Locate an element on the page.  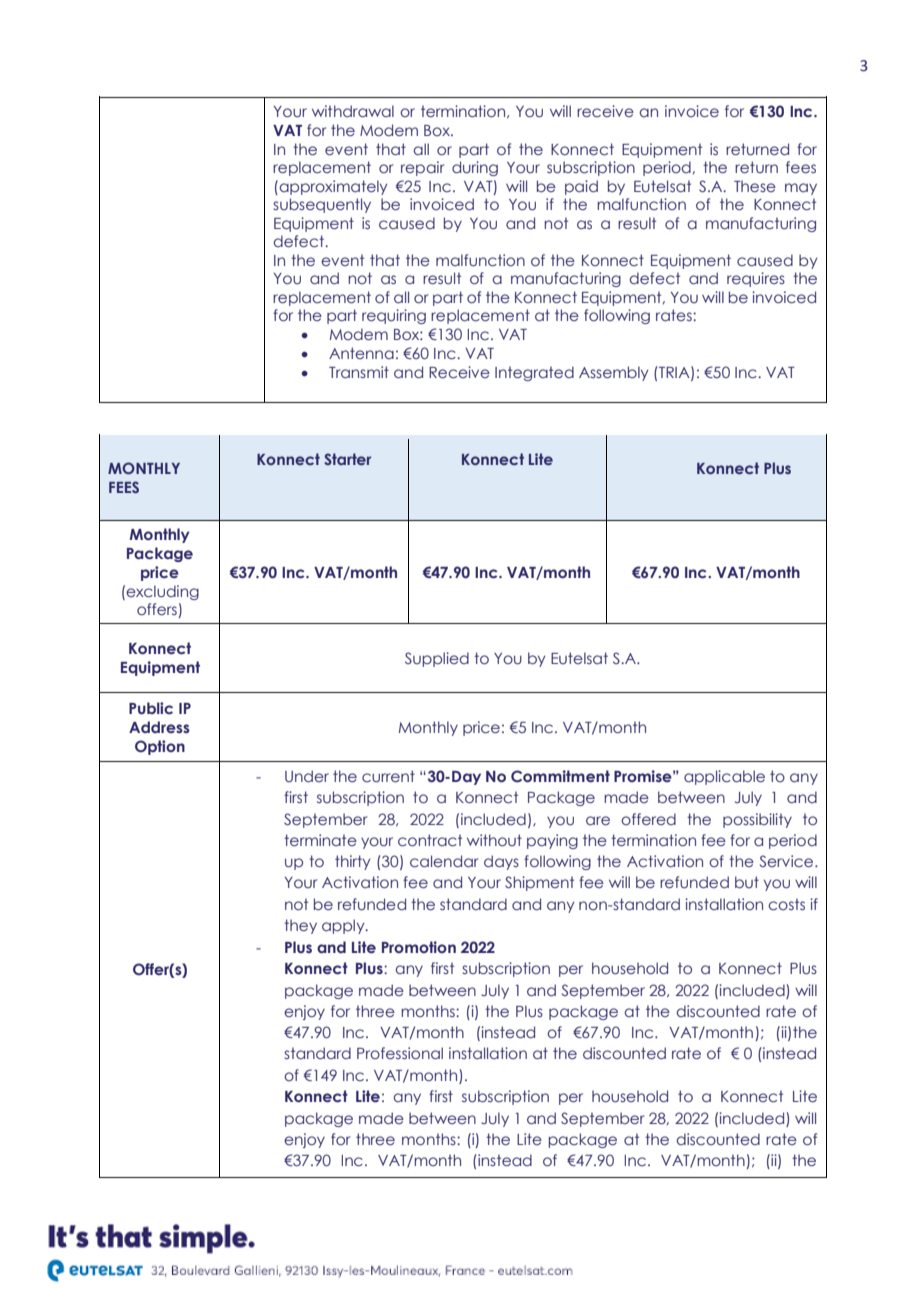
costs is located at coordinates (786, 904).
